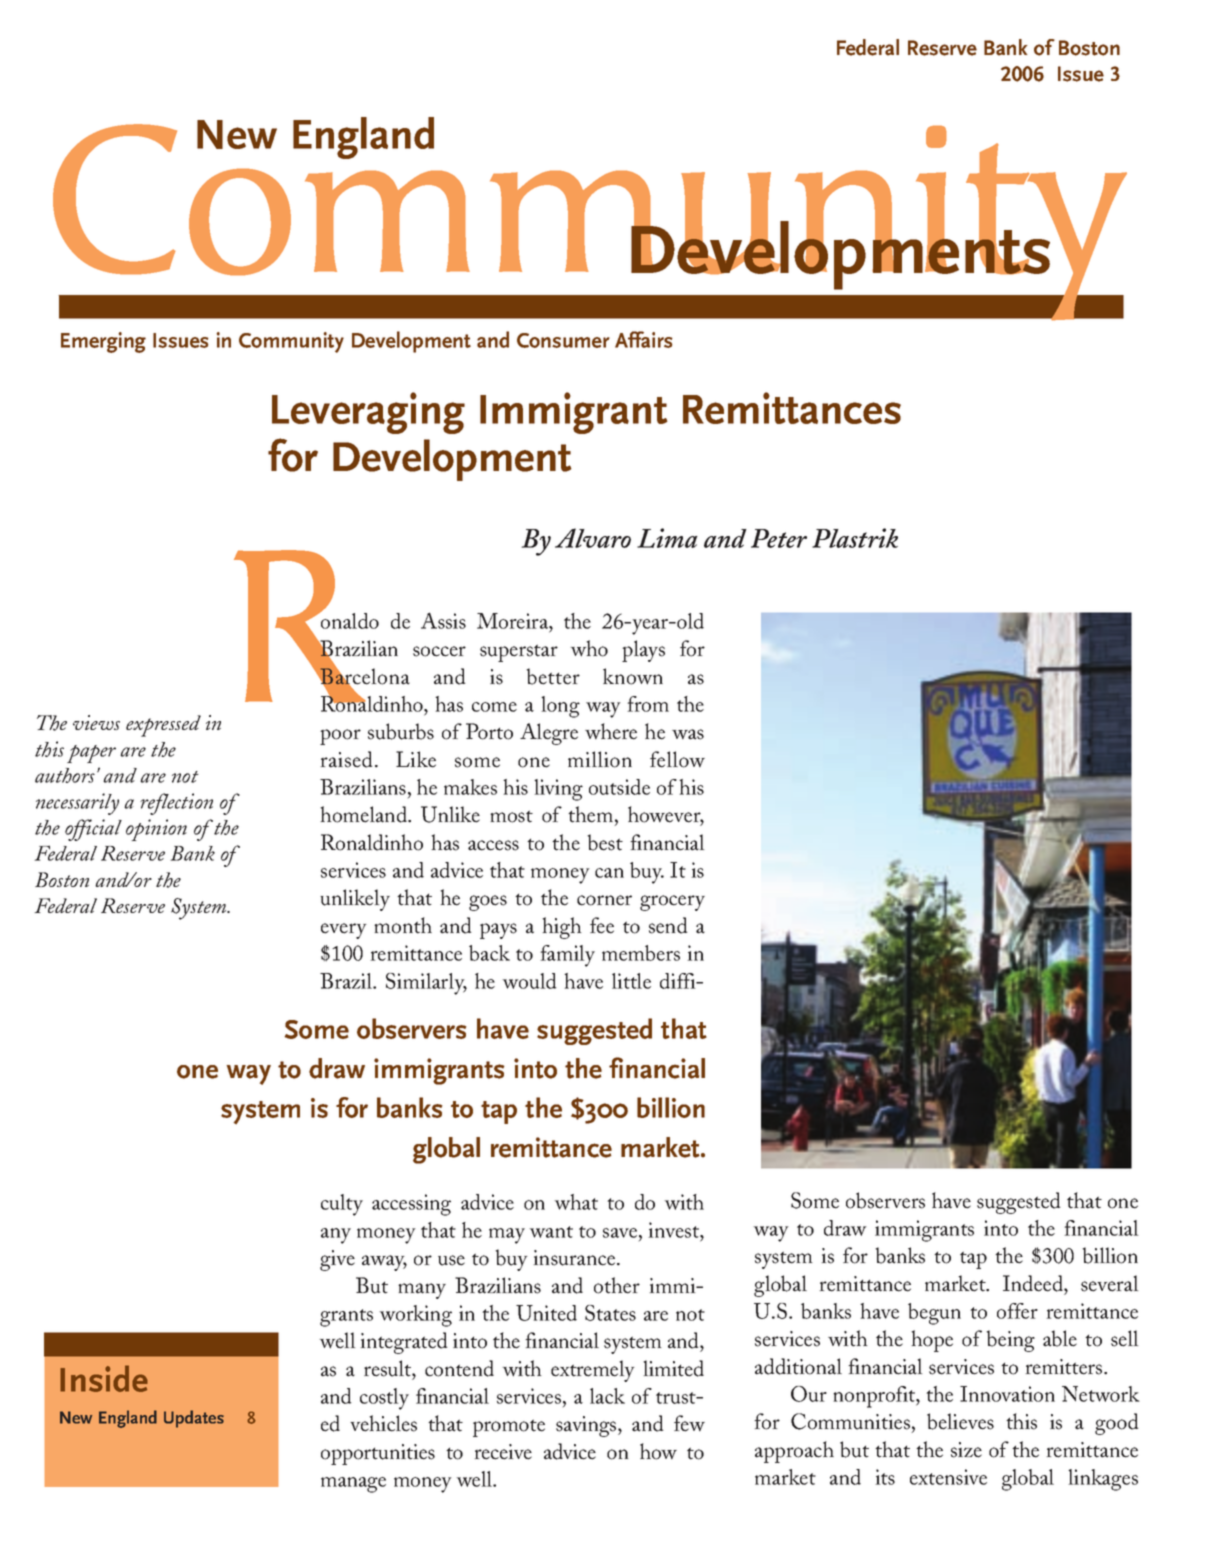 The image size is (1210, 1566). What do you see at coordinates (344, 931) in the screenshot?
I see `every` at bounding box center [344, 931].
